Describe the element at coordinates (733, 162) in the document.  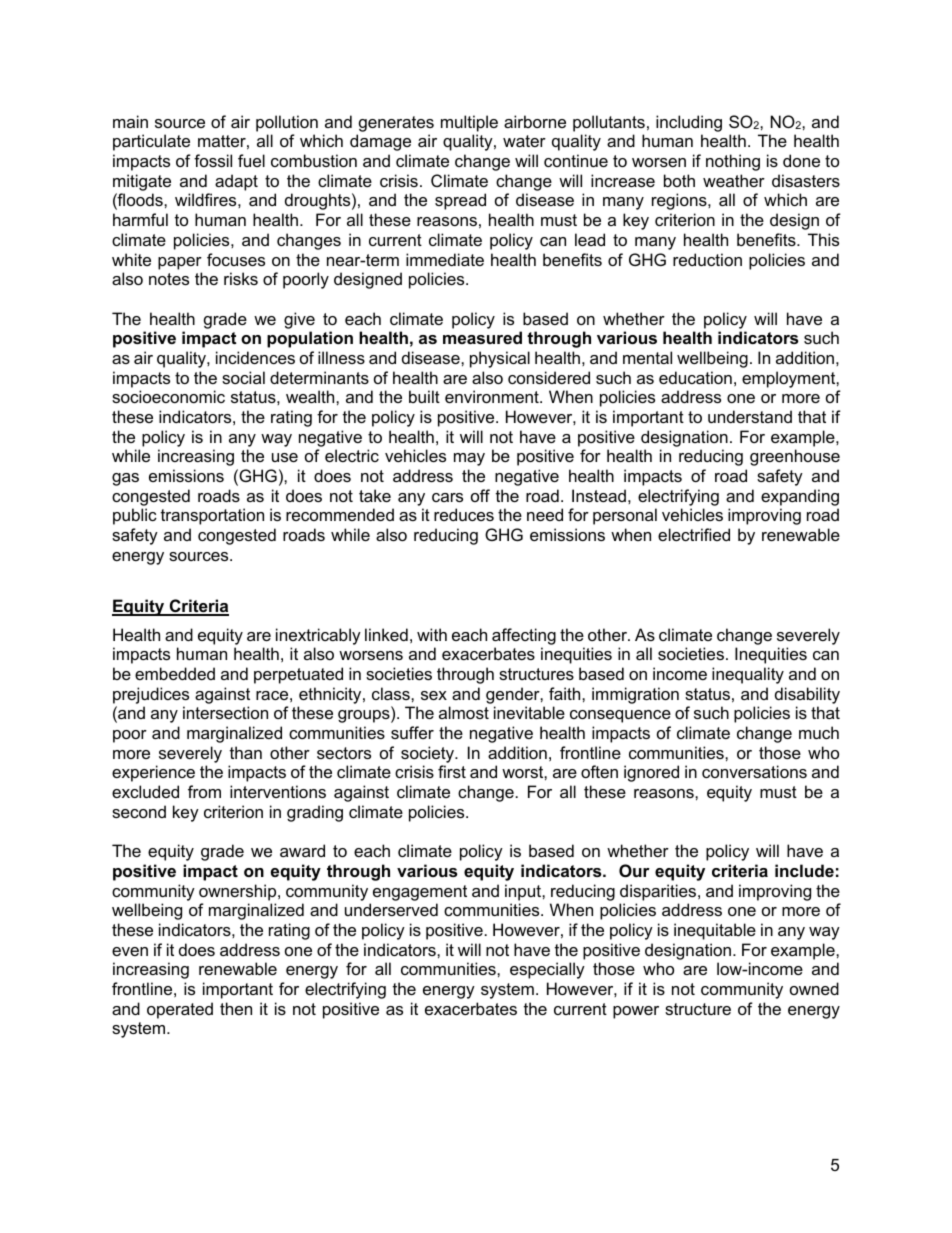
I see `nothing` at that location.
